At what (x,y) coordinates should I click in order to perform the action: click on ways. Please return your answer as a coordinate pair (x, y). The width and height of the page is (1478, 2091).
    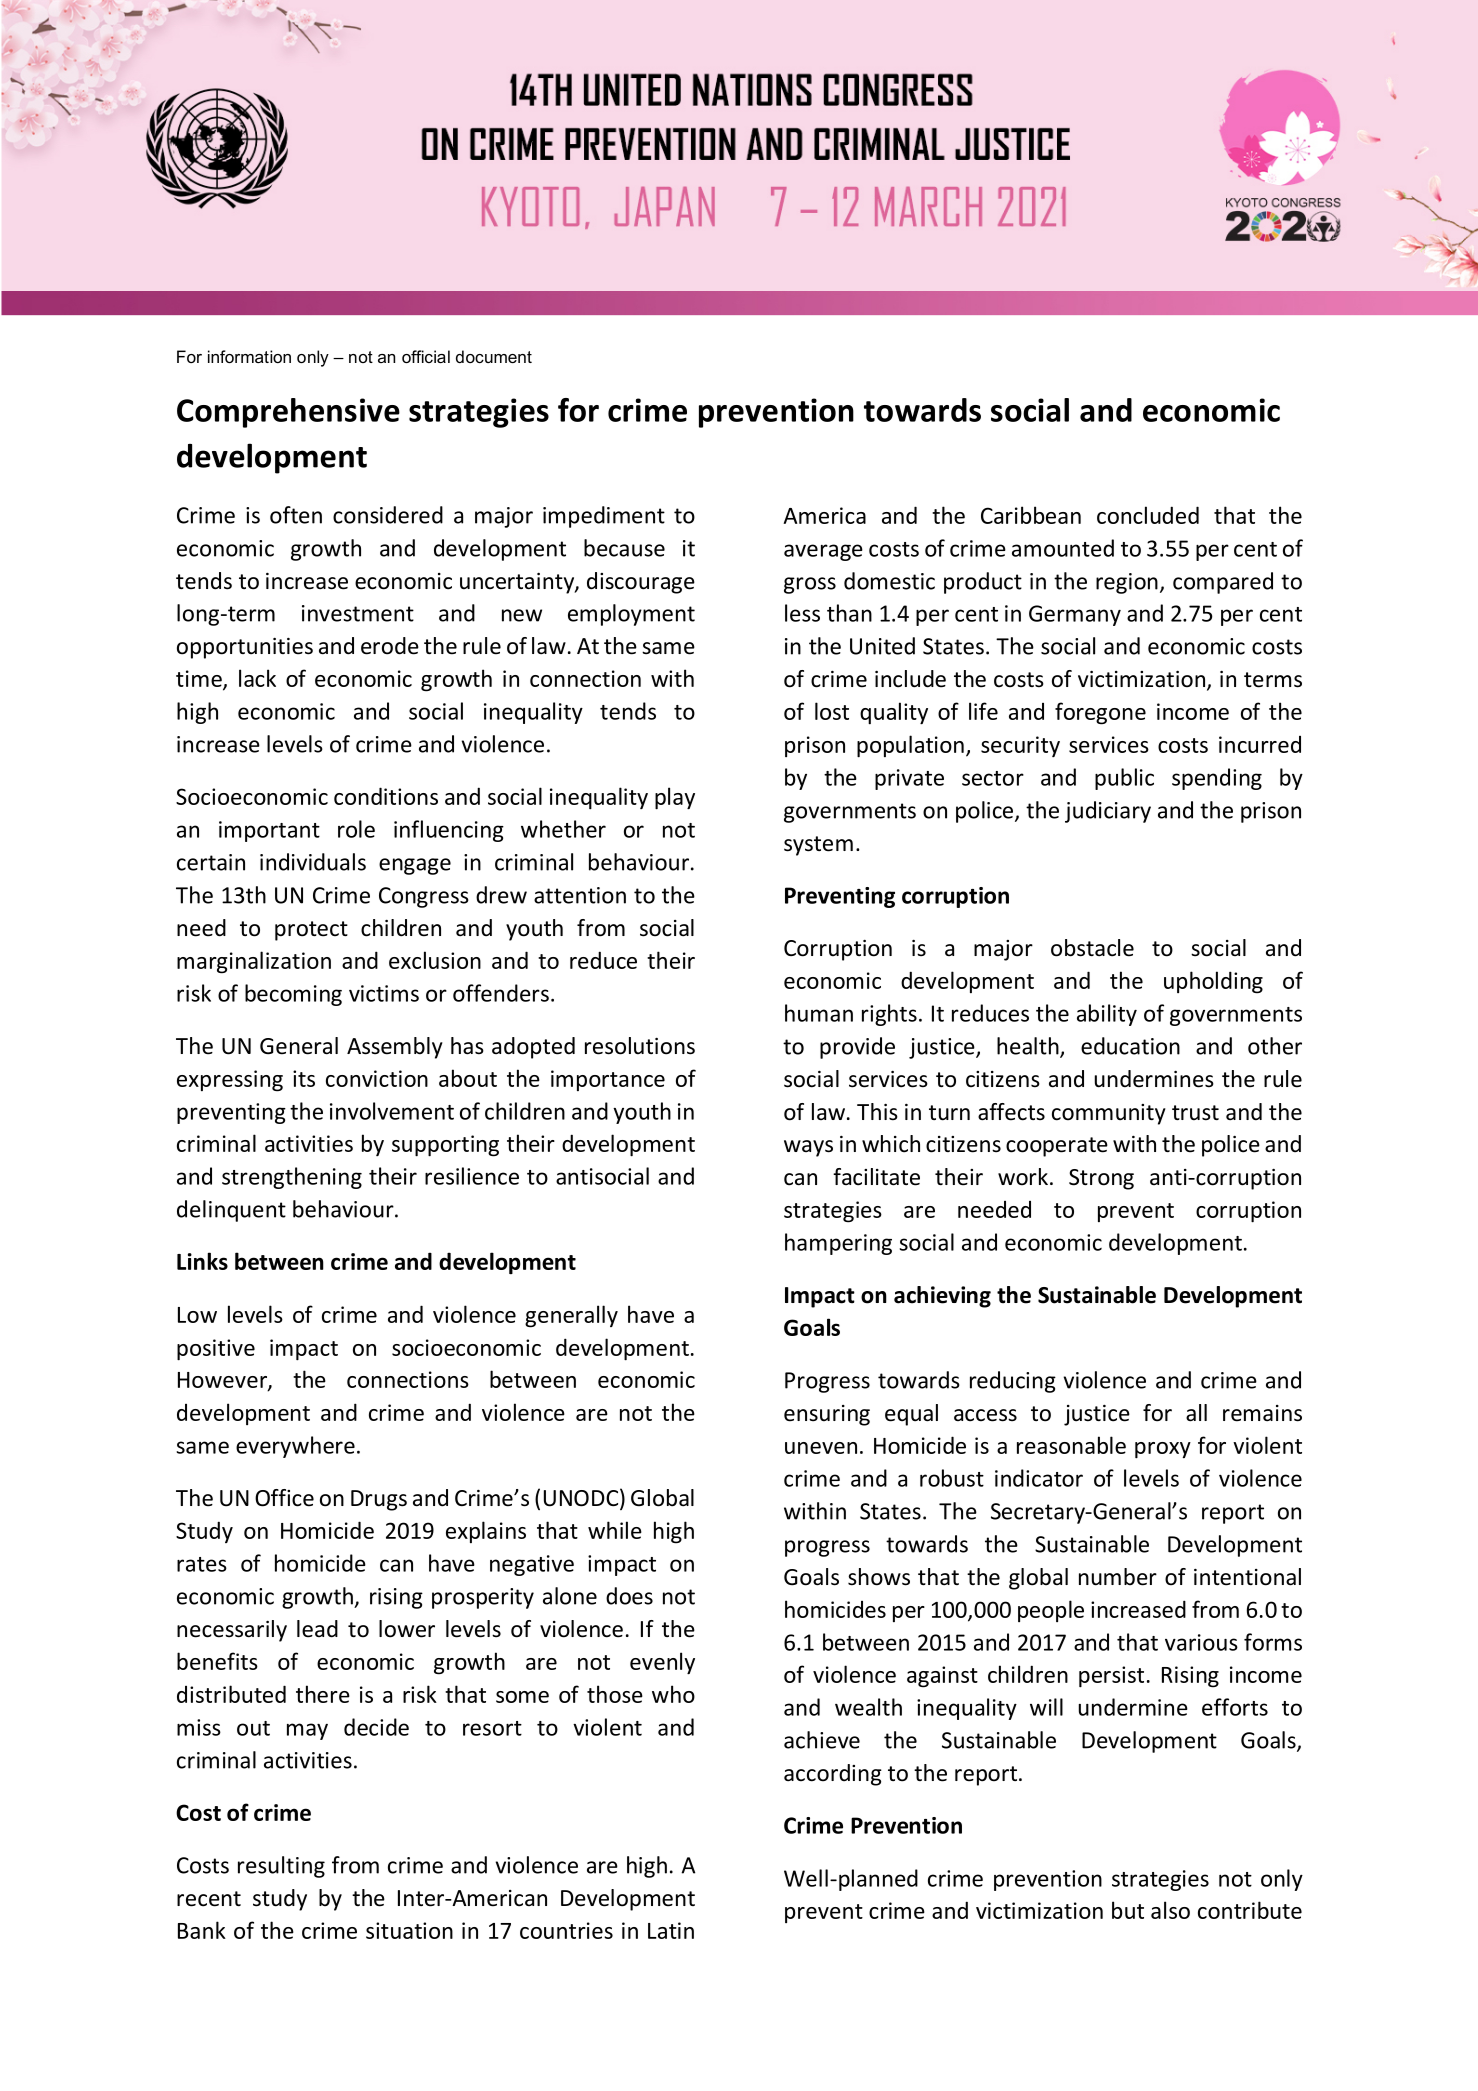
    Looking at the image, I should click on (808, 1148).
